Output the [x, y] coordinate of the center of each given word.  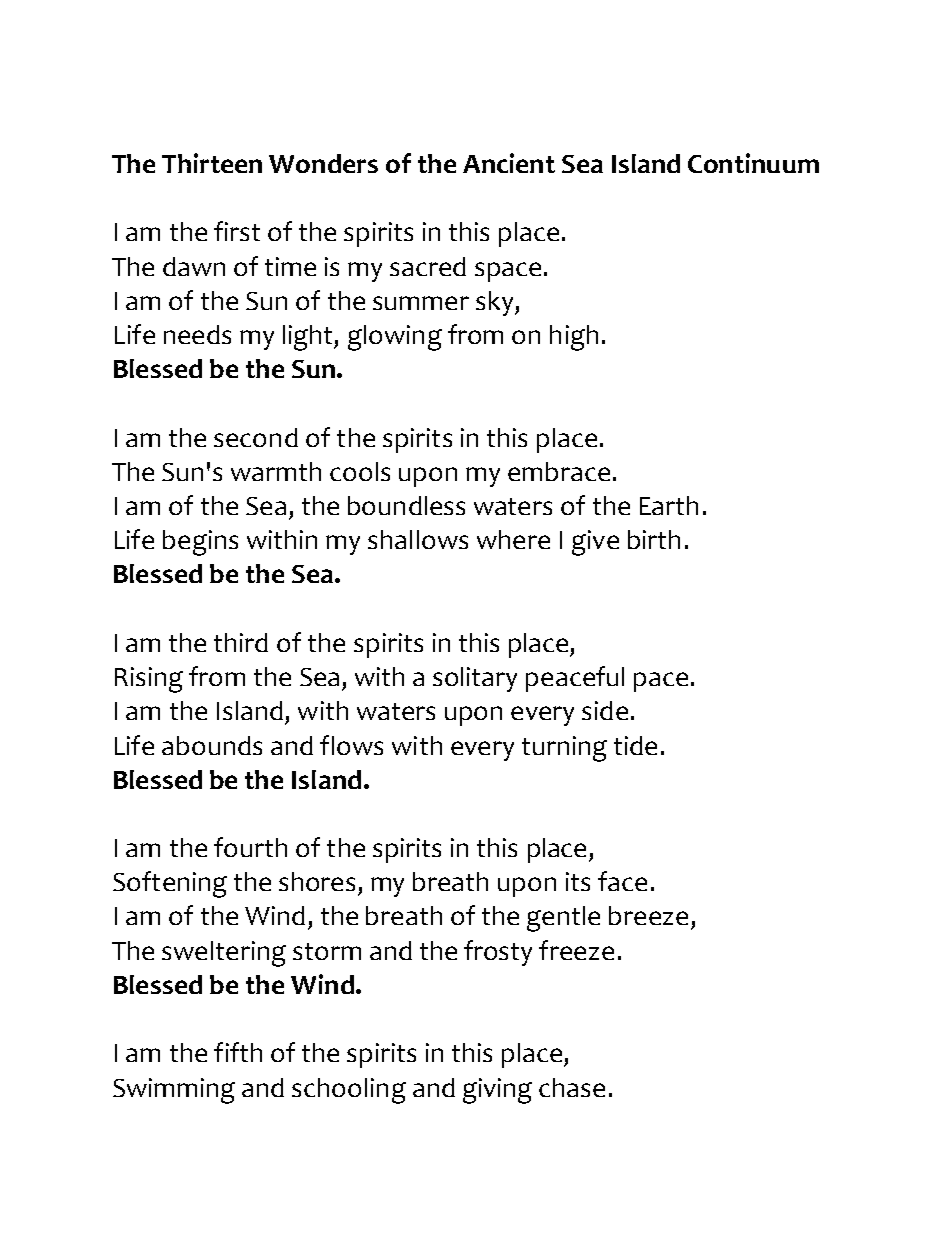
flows [351, 745]
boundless [406, 505]
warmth [276, 471]
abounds [212, 745]
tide [635, 745]
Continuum [753, 163]
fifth [238, 1052]
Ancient [509, 163]
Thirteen [212, 163]
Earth [669, 505]
